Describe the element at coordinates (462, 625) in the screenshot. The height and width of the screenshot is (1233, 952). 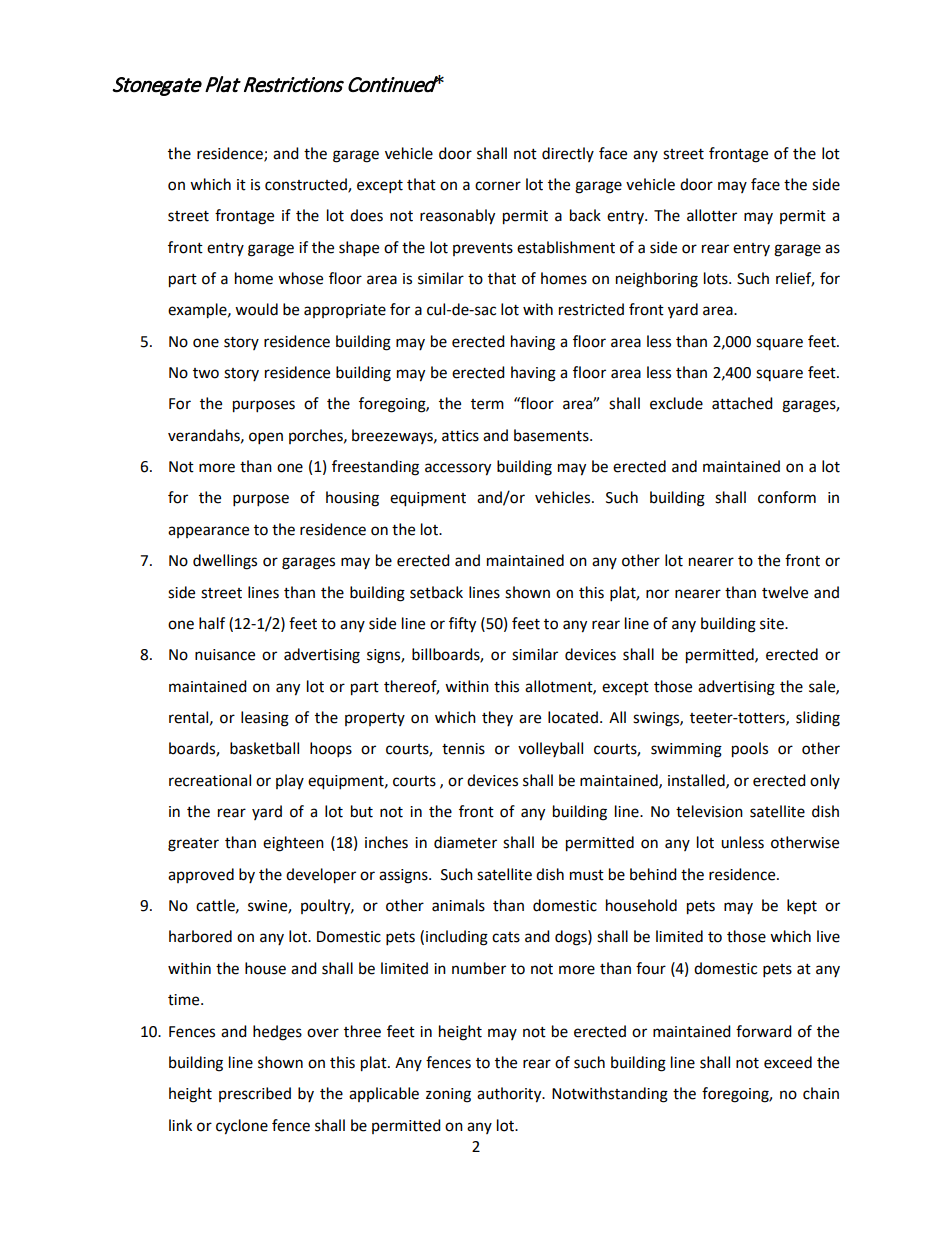
I see `fifty` at that location.
